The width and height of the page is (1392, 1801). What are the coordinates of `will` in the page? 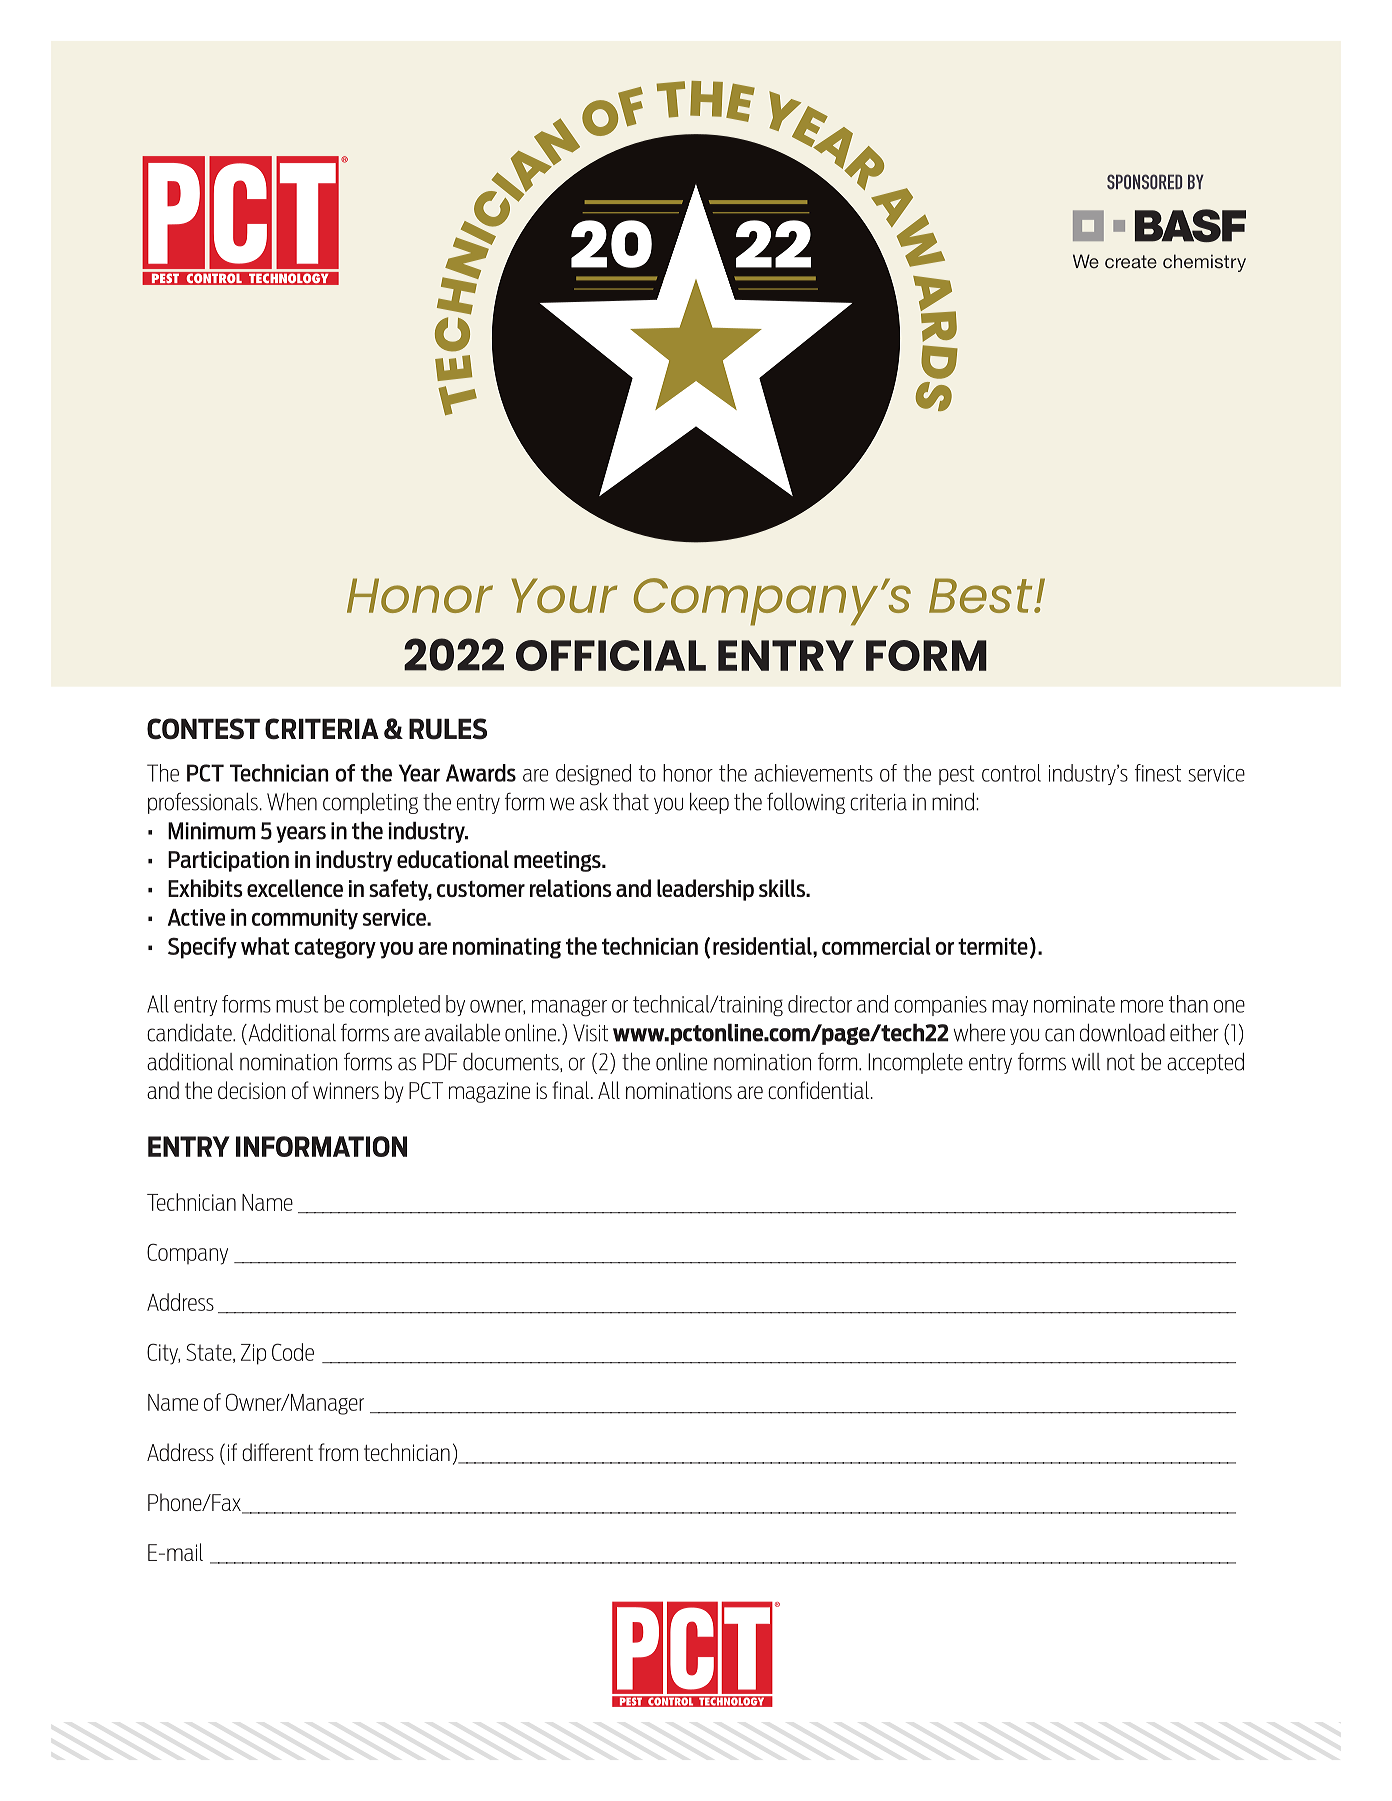 It's located at (1086, 1062).
